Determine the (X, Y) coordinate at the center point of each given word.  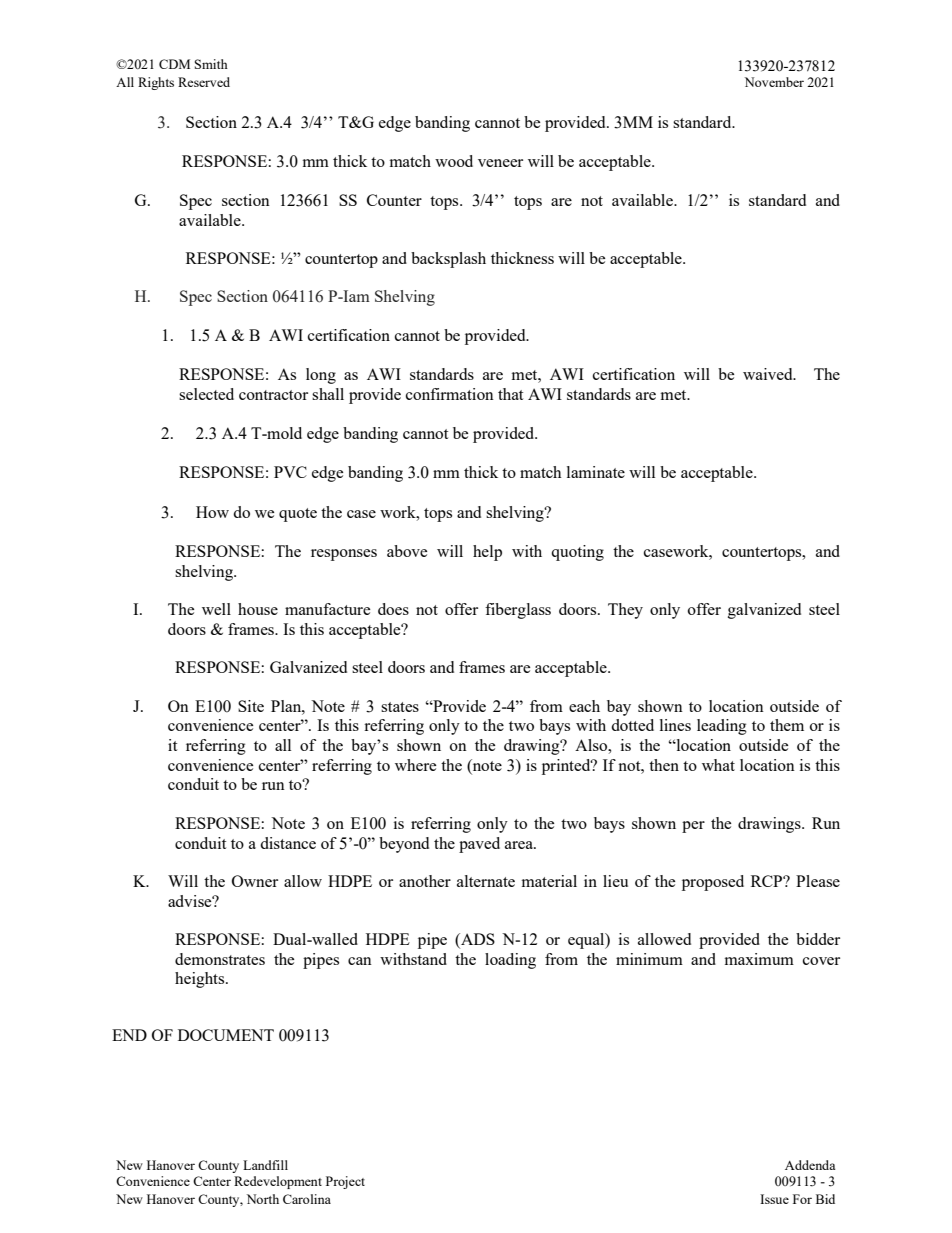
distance (288, 843)
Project (345, 1182)
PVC (290, 472)
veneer (500, 163)
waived (769, 374)
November (774, 82)
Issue (774, 1199)
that (510, 394)
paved (479, 845)
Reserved (204, 82)
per (693, 827)
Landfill (265, 1165)
